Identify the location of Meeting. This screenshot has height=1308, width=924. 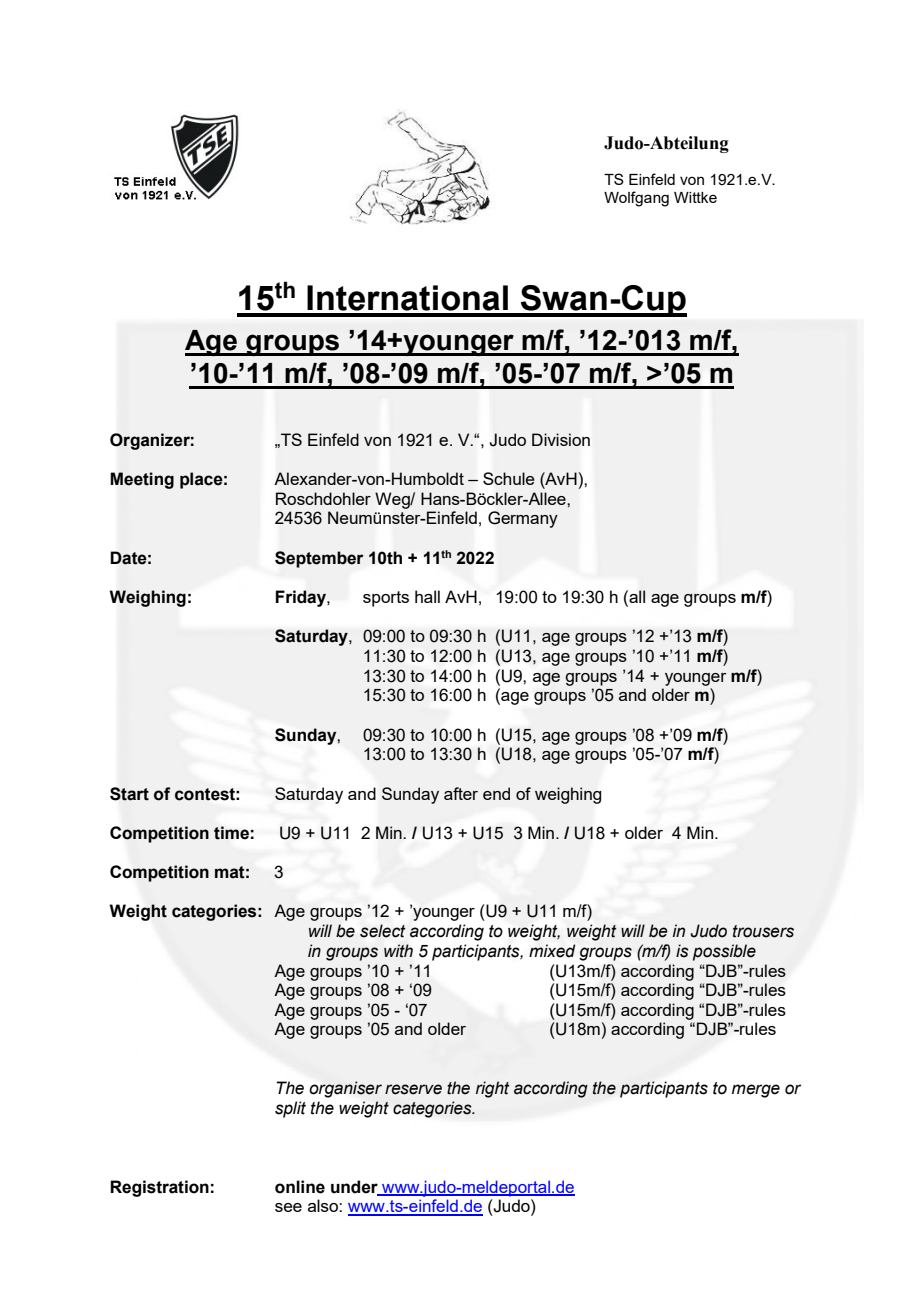
(142, 480).
